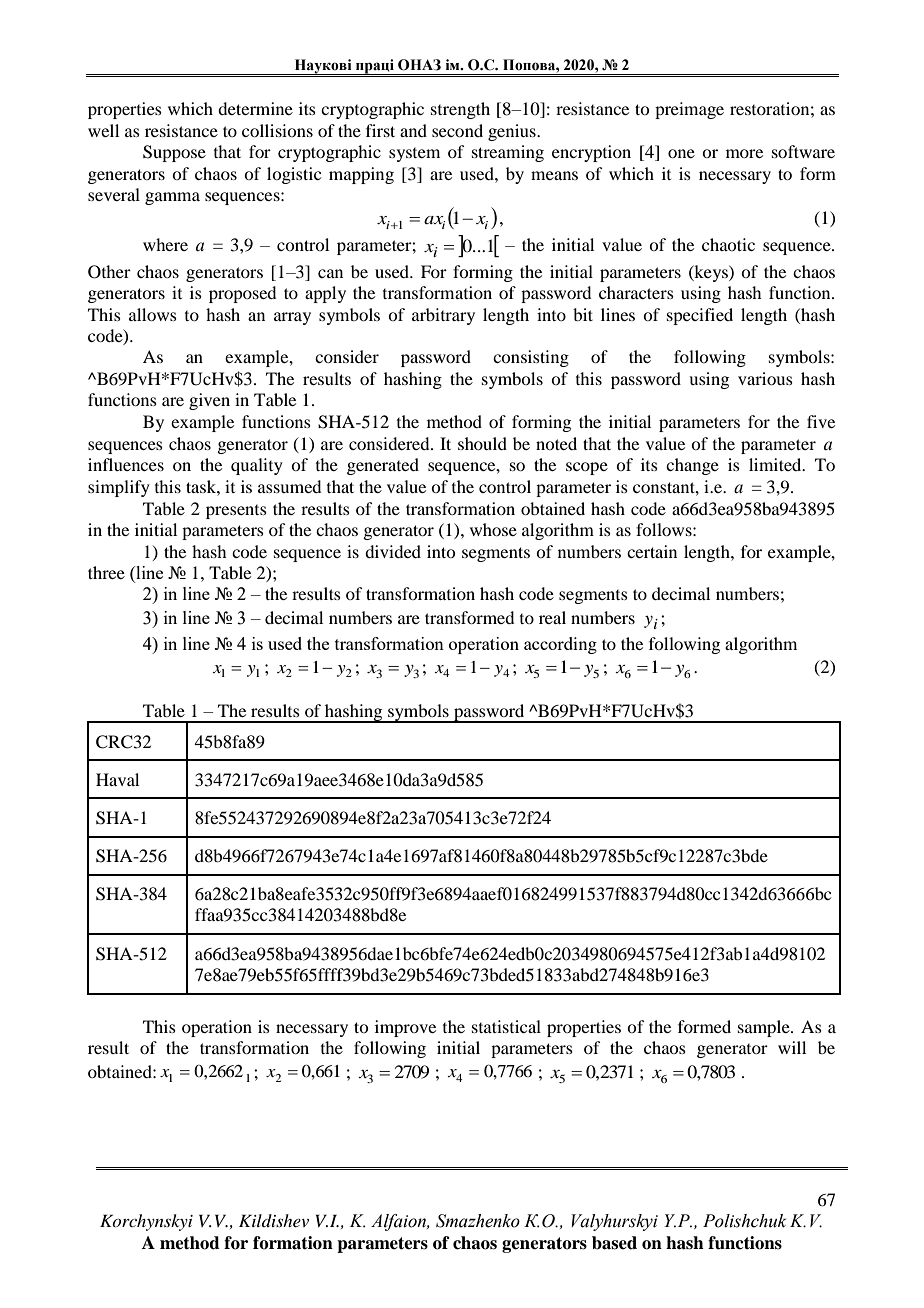 The height and width of the page is (1308, 924). I want to click on more, so click(744, 153).
